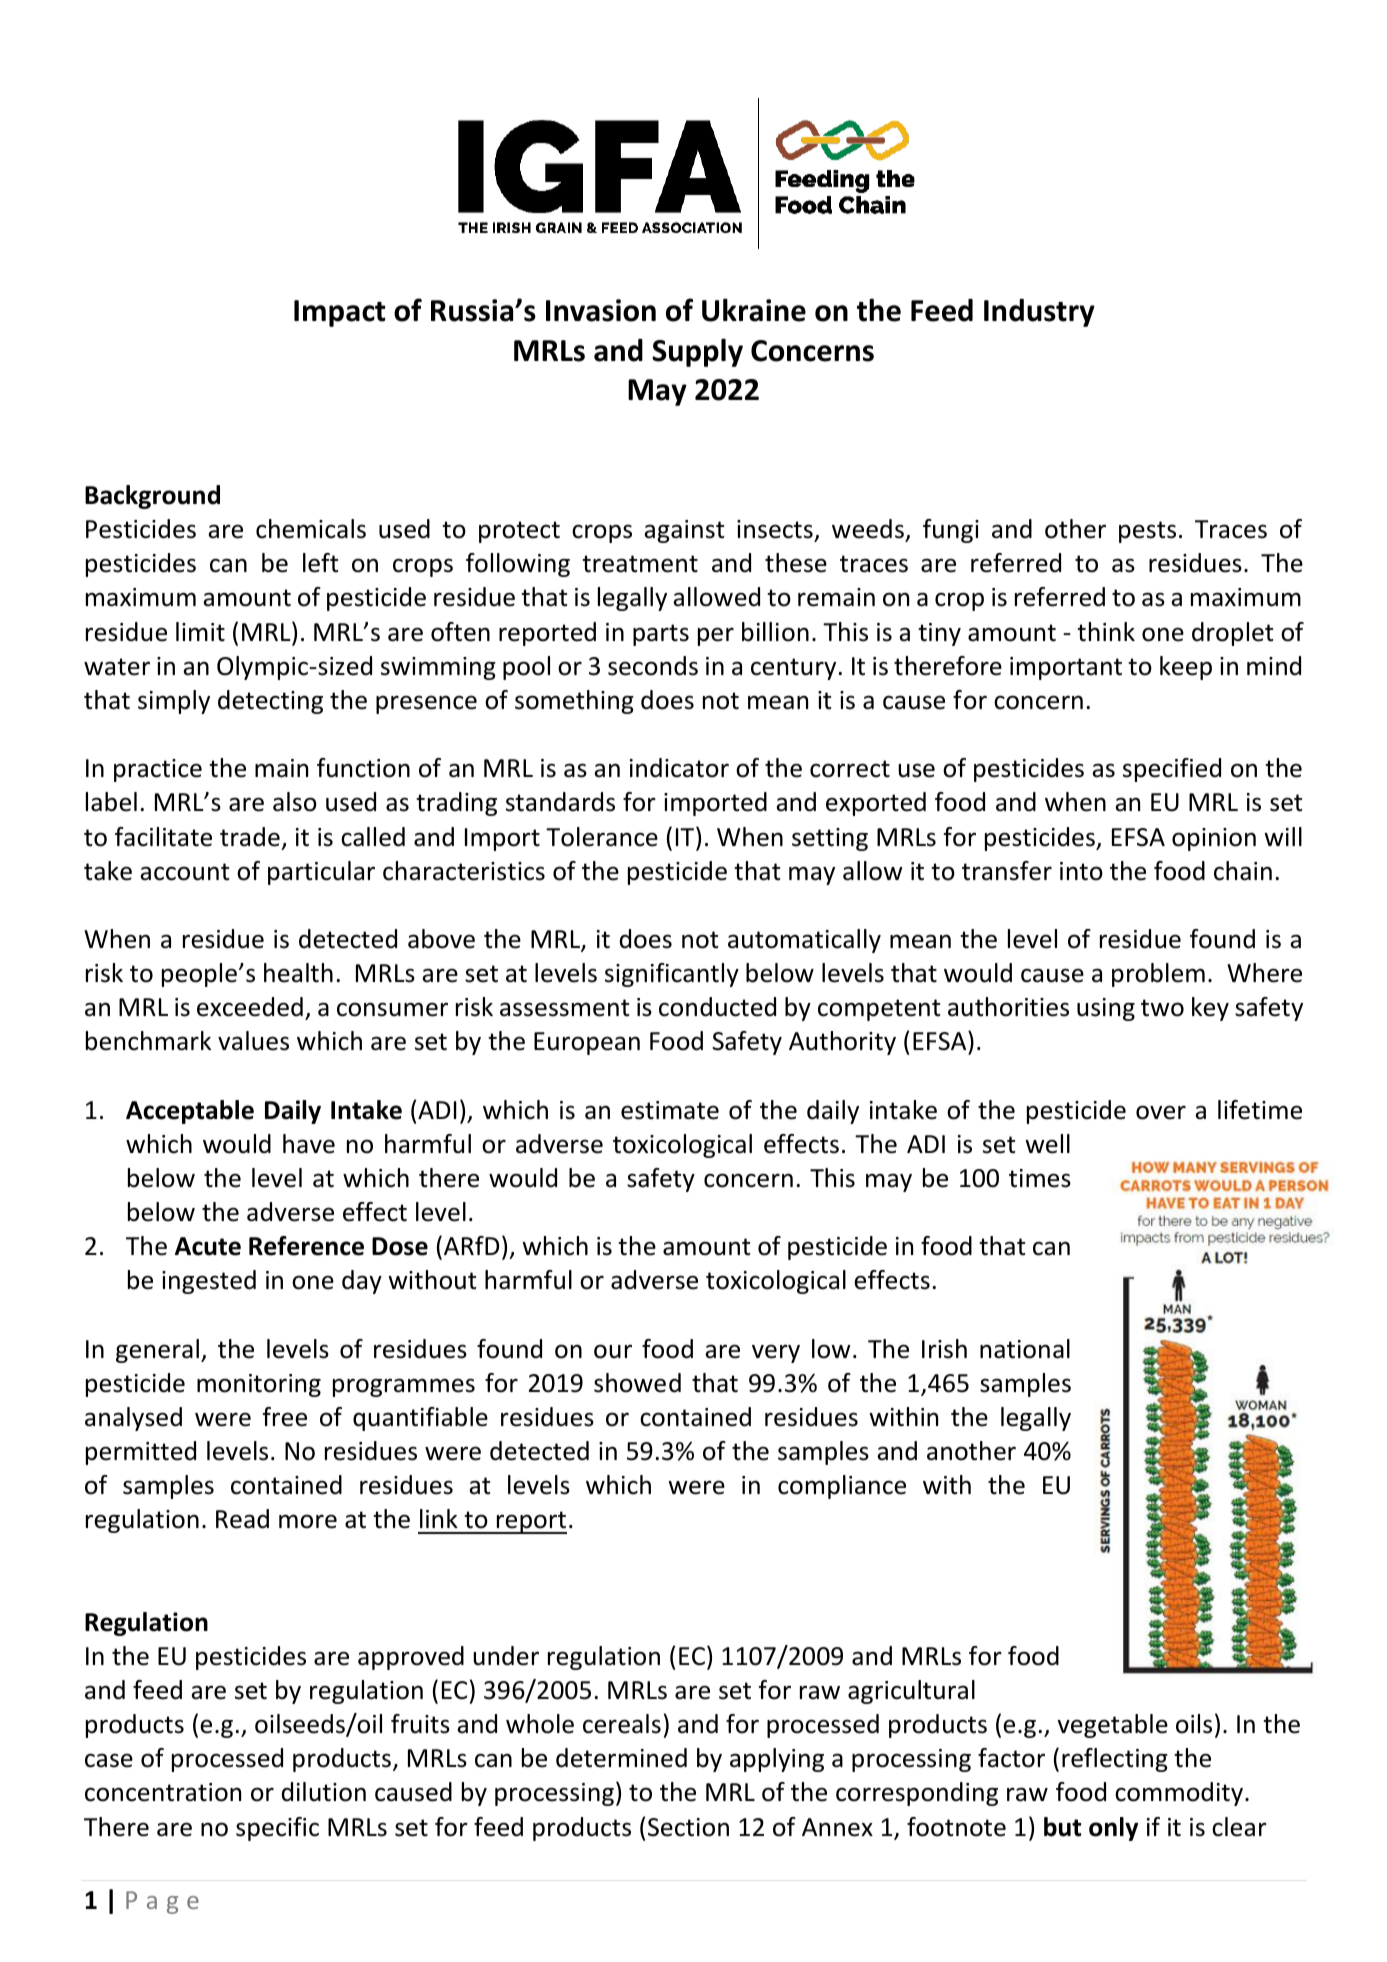 This image has width=1387, height=1962. I want to click on Impact, so click(339, 313).
